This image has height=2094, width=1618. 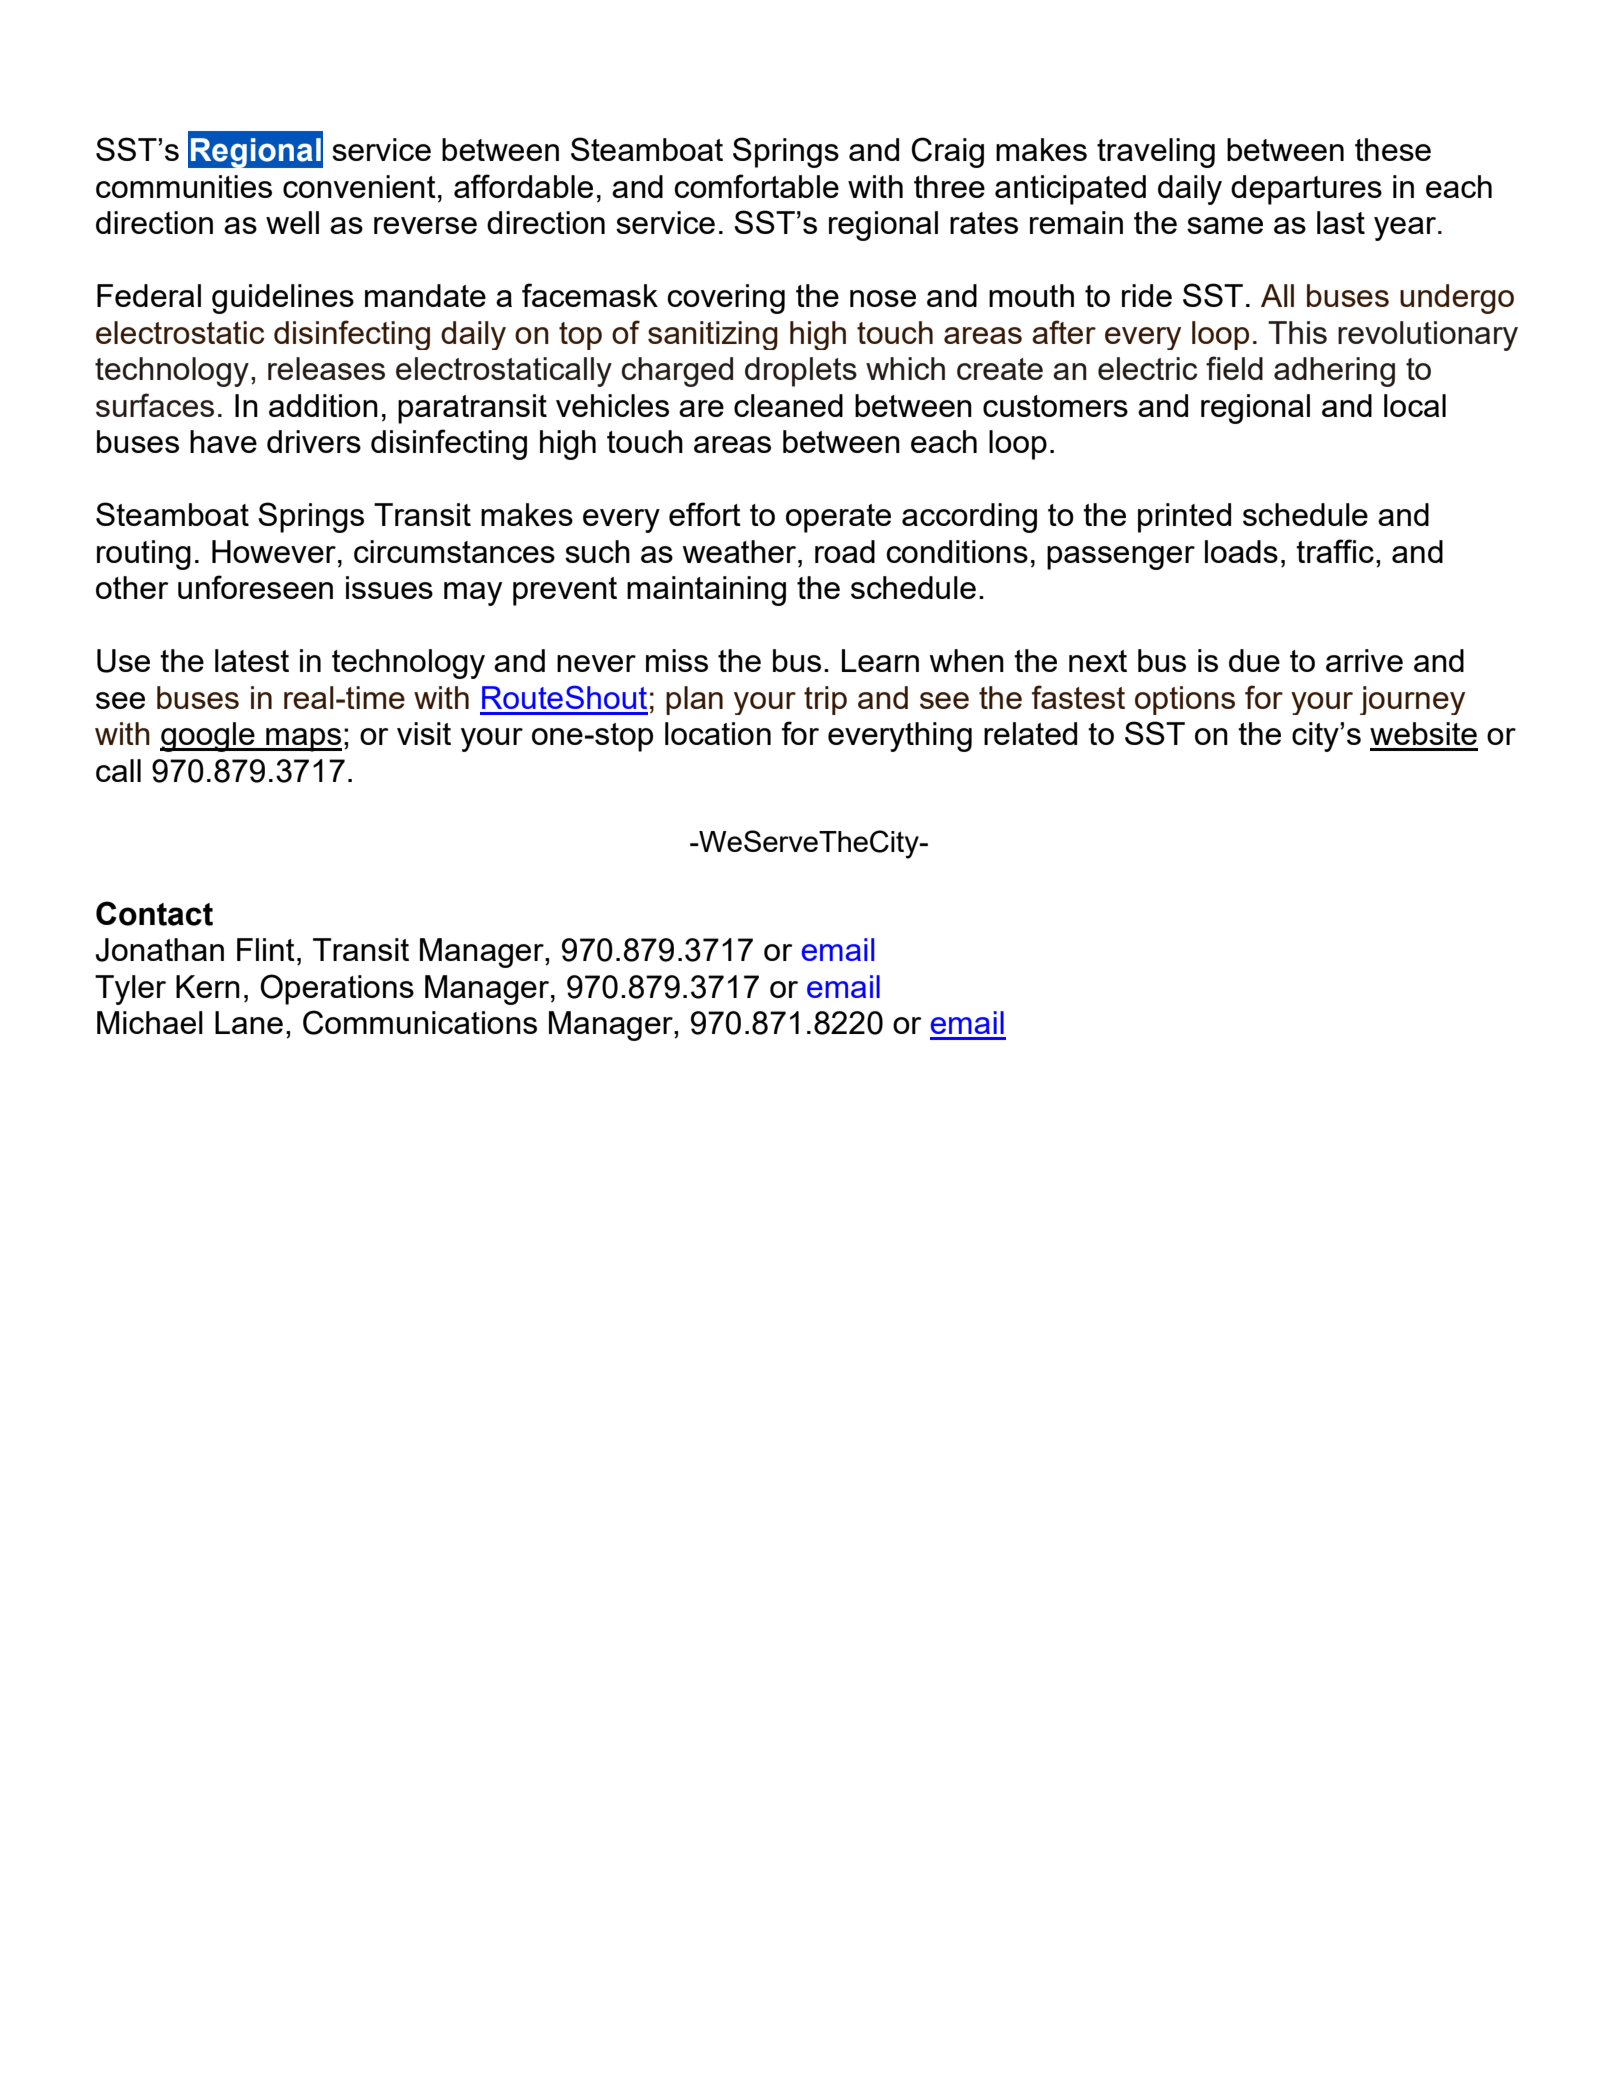 What do you see at coordinates (756, 186) in the image?
I see `comfortable` at bounding box center [756, 186].
